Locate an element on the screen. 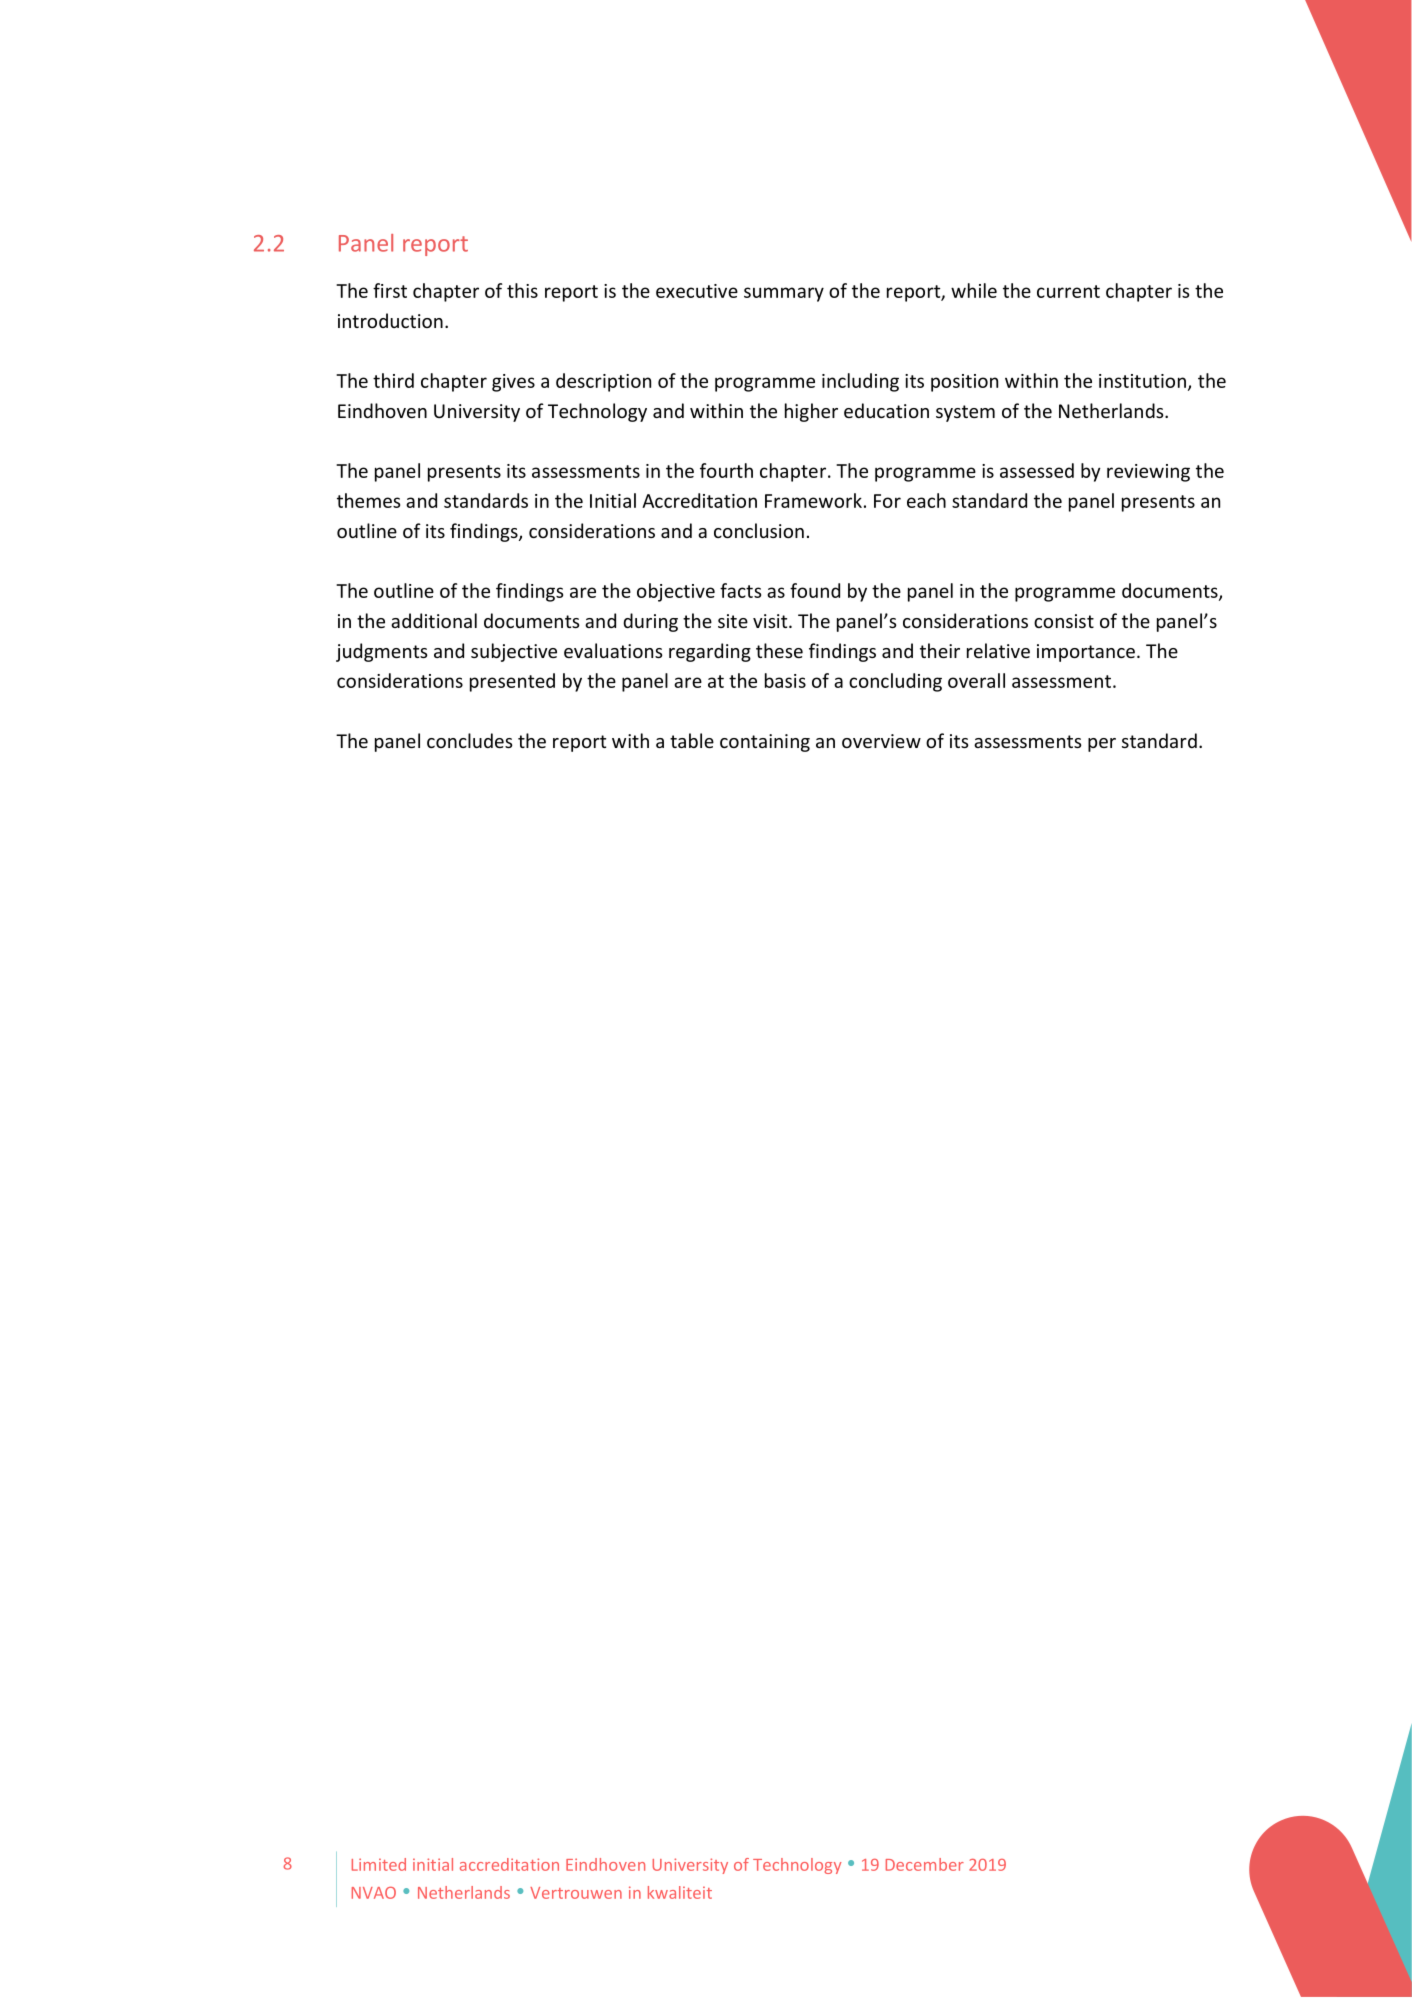 The height and width of the screenshot is (1999, 1412). concludes is located at coordinates (470, 740).
